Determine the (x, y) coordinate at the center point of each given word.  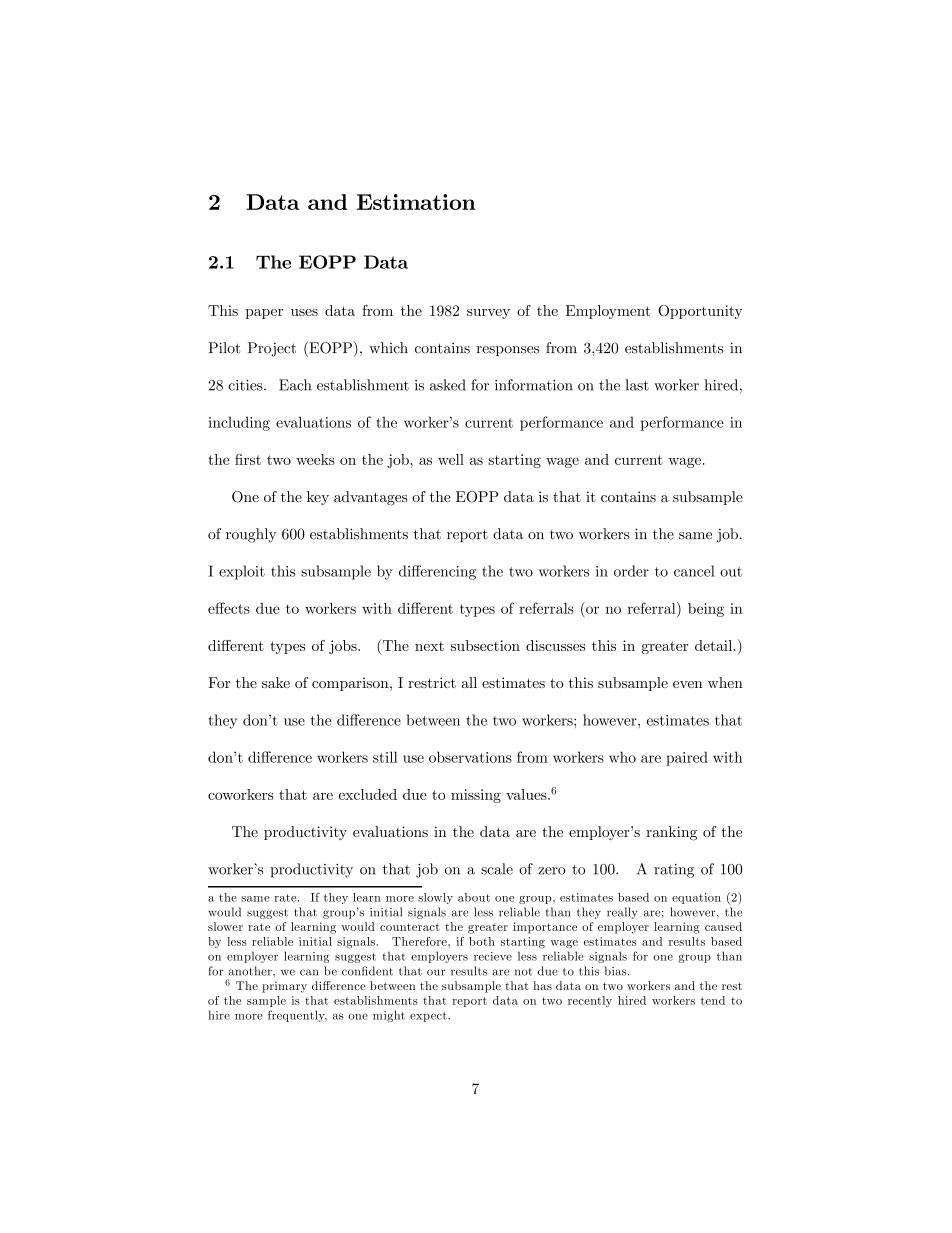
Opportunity (700, 312)
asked (448, 385)
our (436, 972)
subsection (485, 645)
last (637, 385)
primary (284, 987)
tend (713, 1000)
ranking (671, 833)
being (706, 610)
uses (304, 312)
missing (476, 796)
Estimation (416, 202)
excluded (368, 794)
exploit (242, 572)
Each (295, 385)
